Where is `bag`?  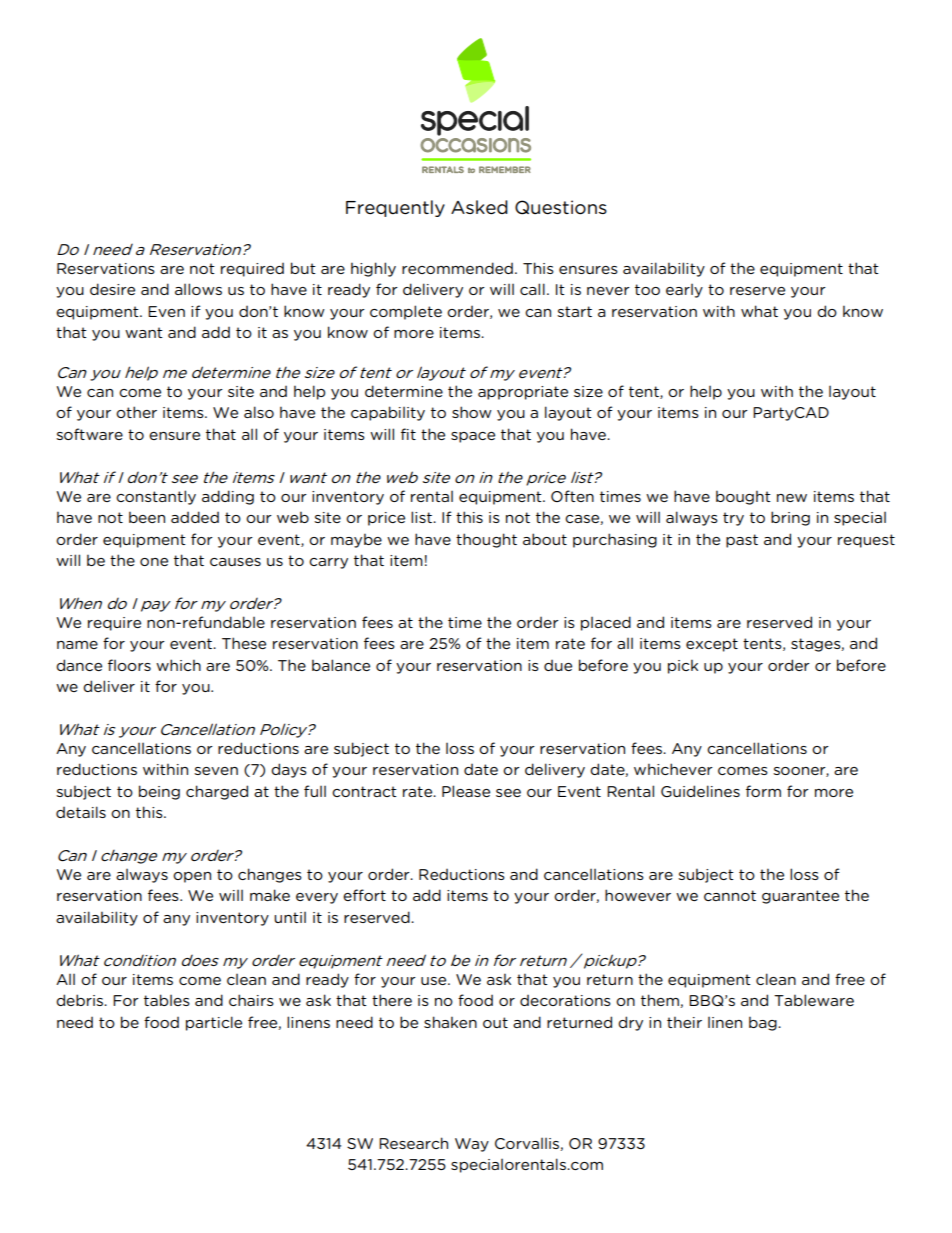 bag is located at coordinates (764, 1023).
